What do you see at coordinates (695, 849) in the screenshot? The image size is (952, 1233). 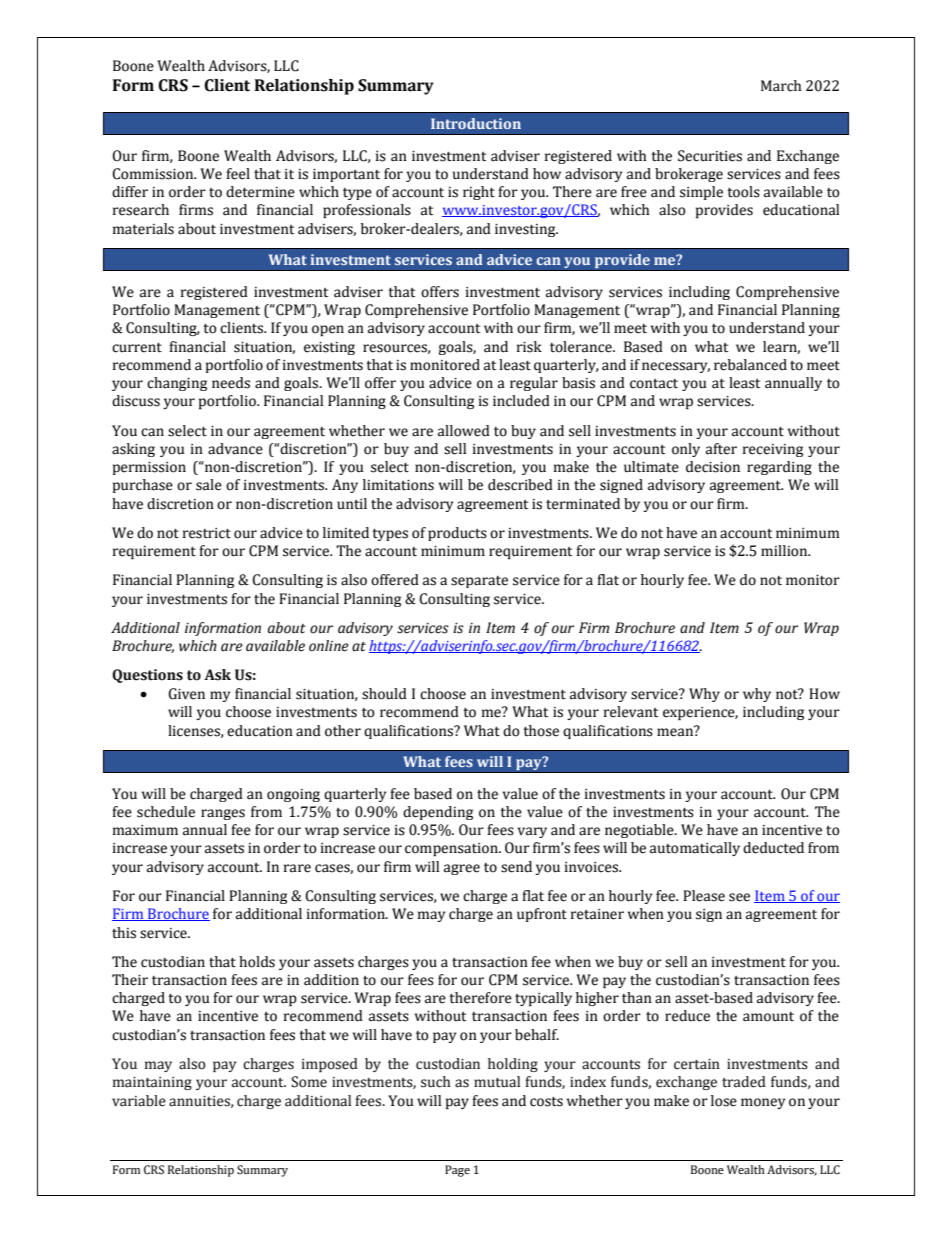 I see `automatically` at bounding box center [695, 849].
